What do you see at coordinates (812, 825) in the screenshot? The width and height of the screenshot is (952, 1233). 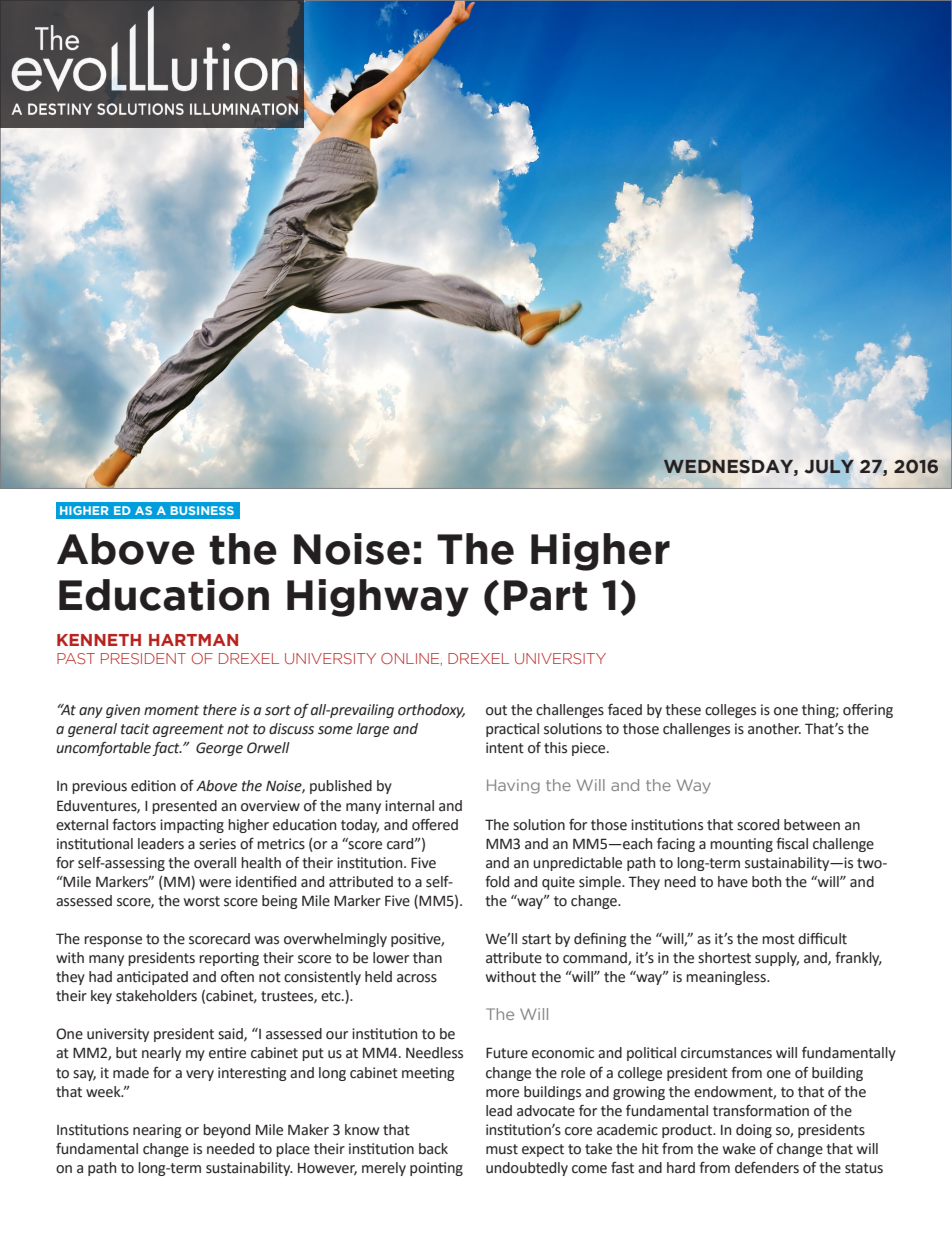 I see `between` at bounding box center [812, 825].
